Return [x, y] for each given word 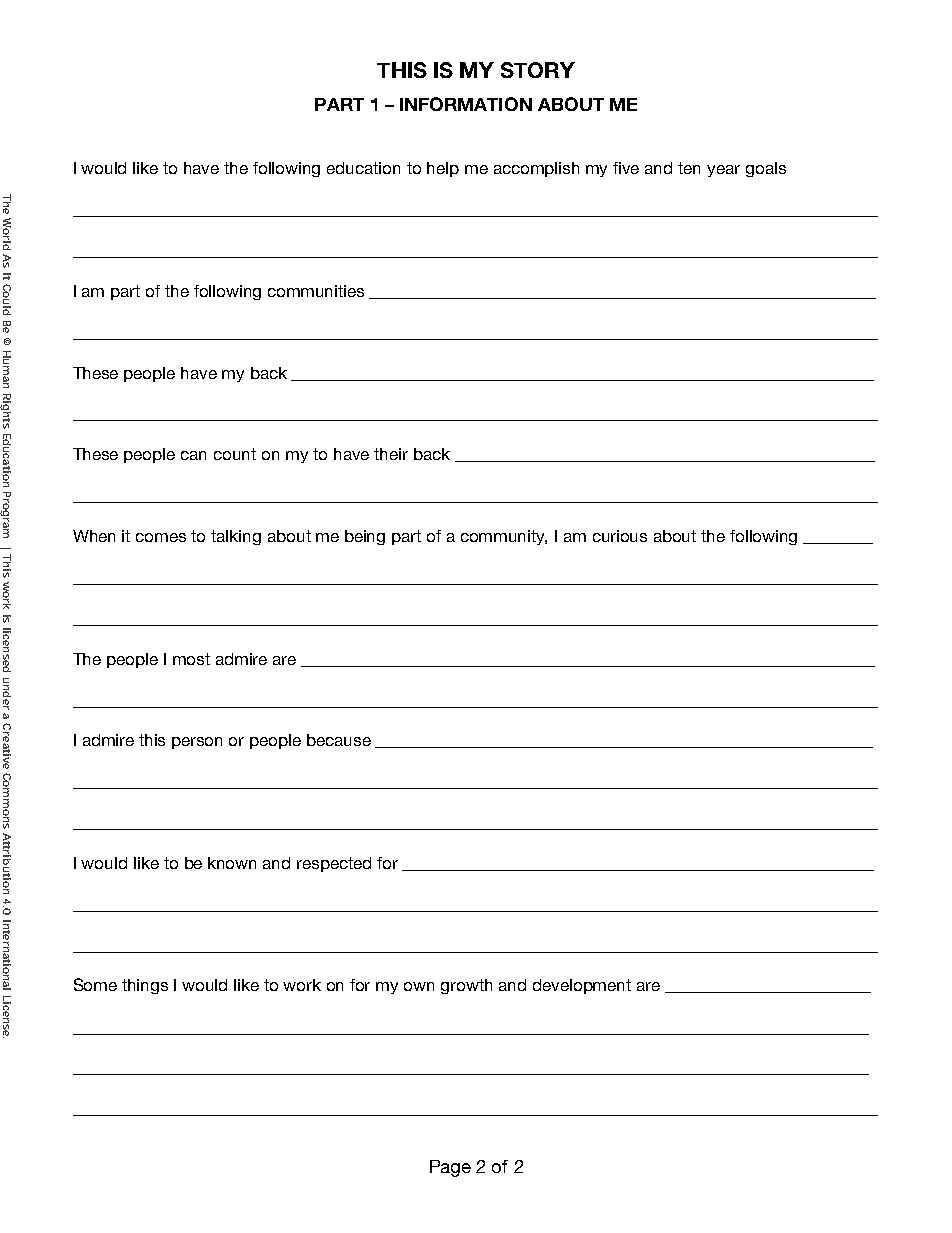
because [339, 740]
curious [620, 536]
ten [689, 168]
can [193, 455]
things [145, 986]
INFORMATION [466, 104]
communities [316, 291]
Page [450, 1168]
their [391, 454]
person [197, 743]
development [582, 986]
